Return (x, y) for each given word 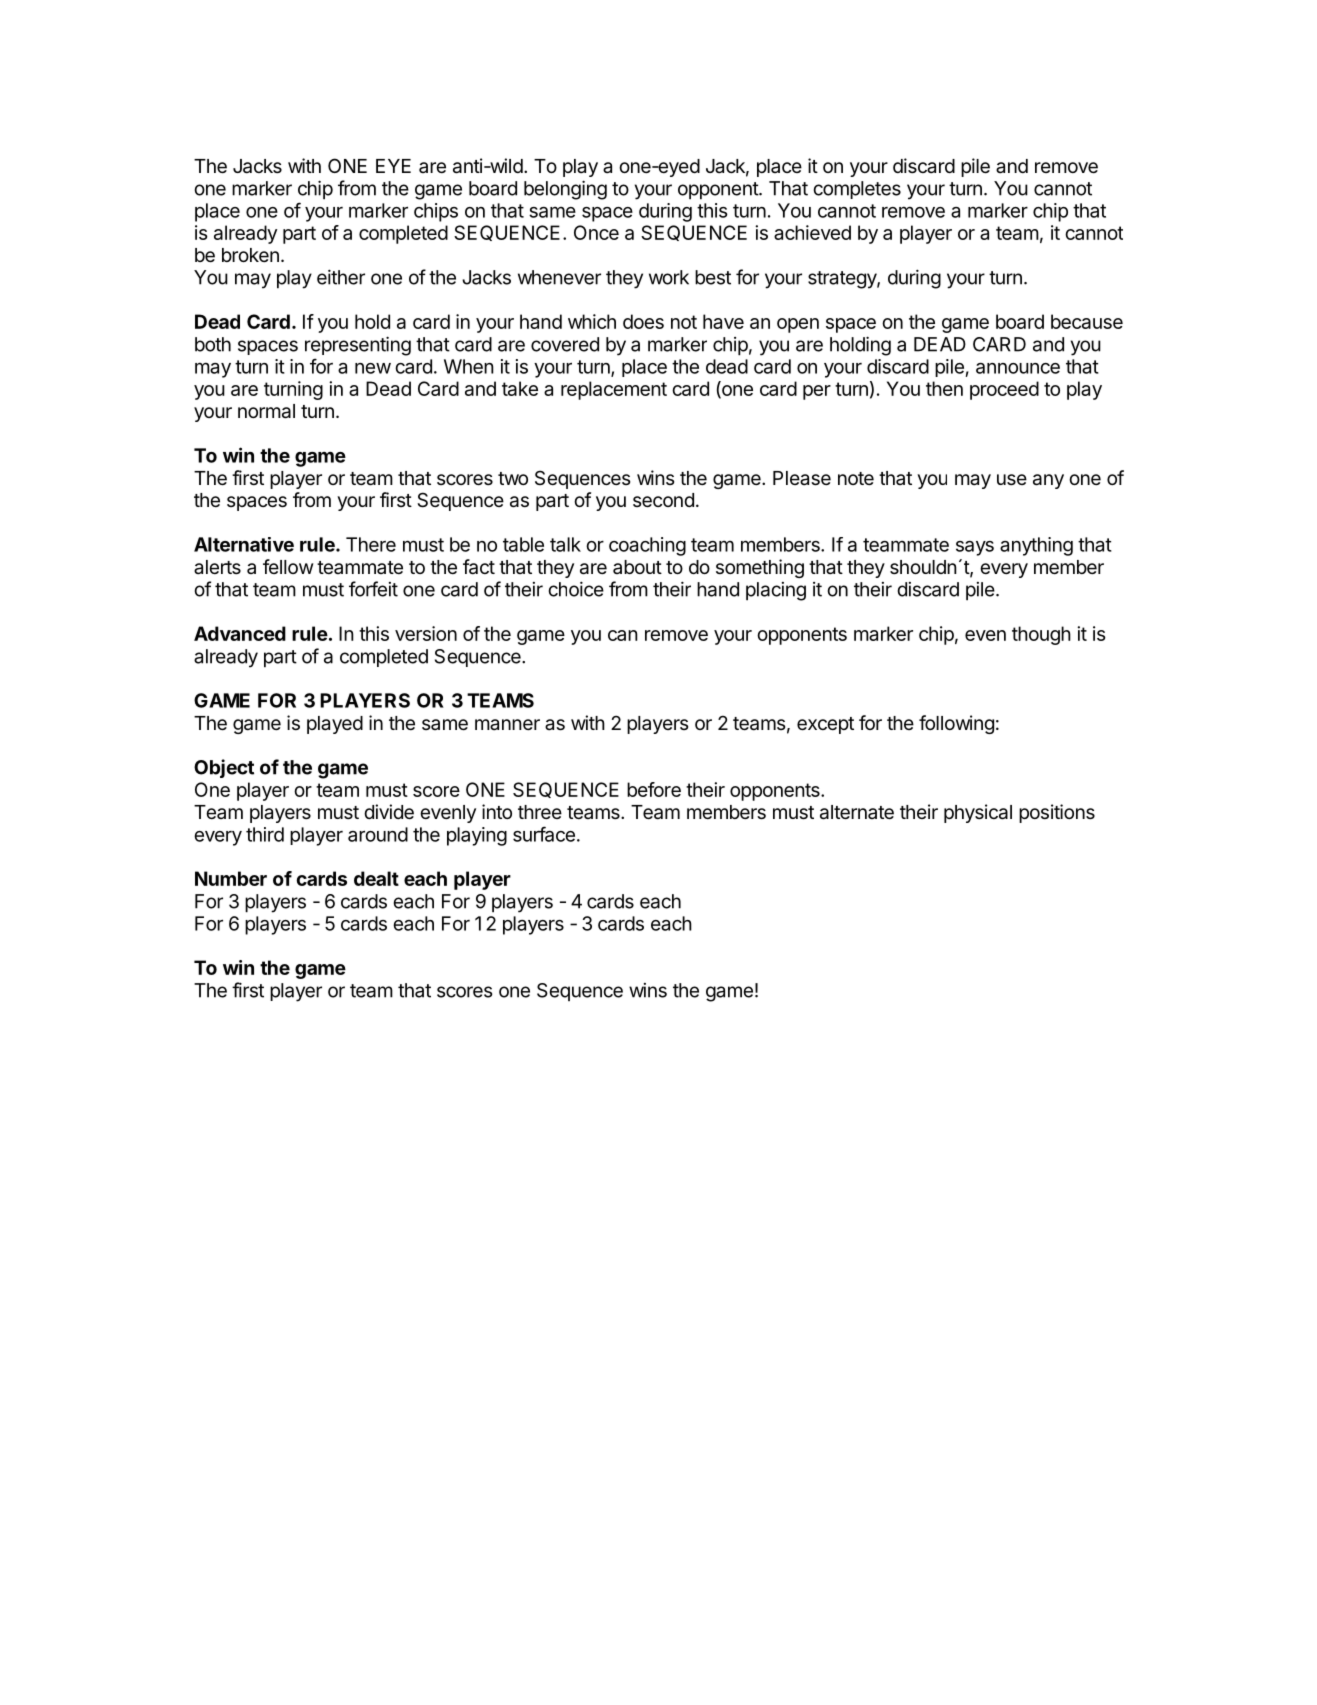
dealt (376, 878)
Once (596, 232)
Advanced (240, 633)
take (520, 388)
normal (266, 411)
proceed (1004, 390)
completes (857, 190)
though (1041, 635)
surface (544, 834)
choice (576, 589)
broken (250, 255)
